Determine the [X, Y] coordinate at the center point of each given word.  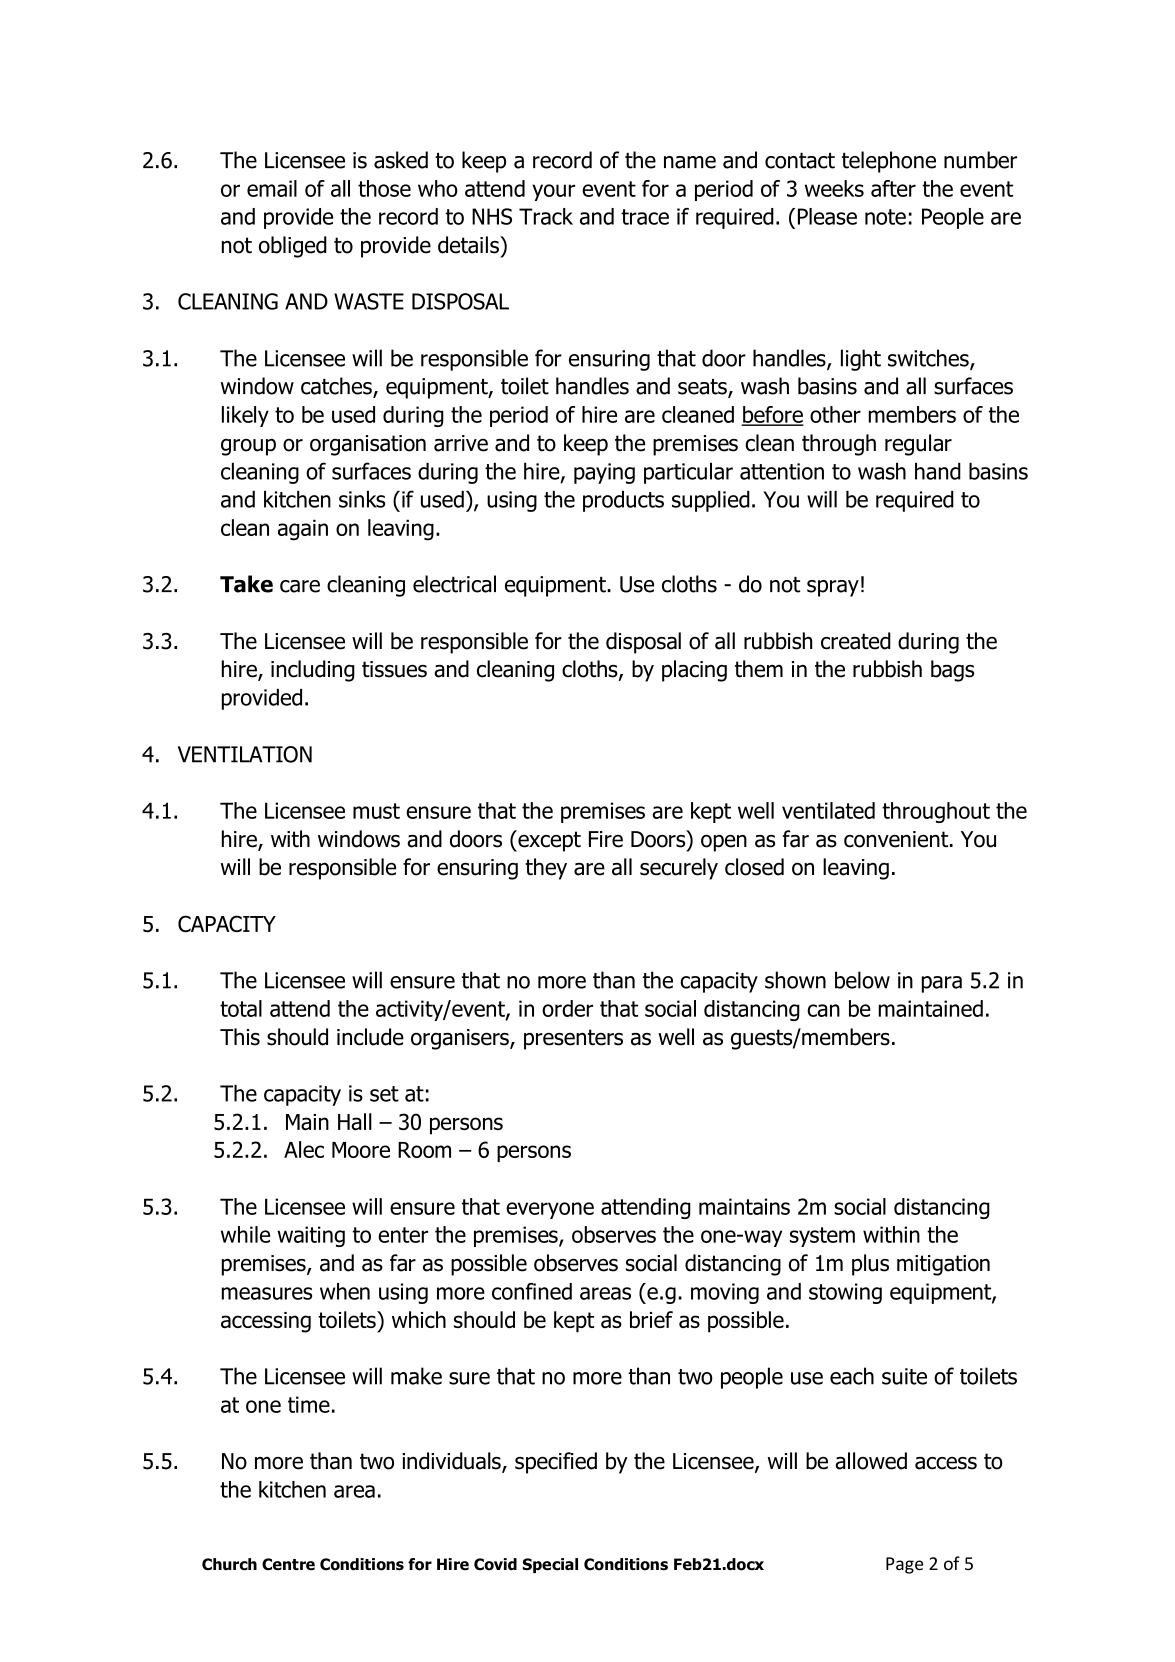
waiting [311, 1236]
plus [870, 1265]
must [376, 811]
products [623, 501]
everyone [550, 1210]
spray [833, 588]
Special [550, 1565]
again [303, 530]
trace [645, 217]
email [272, 188]
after [893, 188]
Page [904, 1565]
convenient [897, 839]
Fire [606, 839]
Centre [288, 1564]
